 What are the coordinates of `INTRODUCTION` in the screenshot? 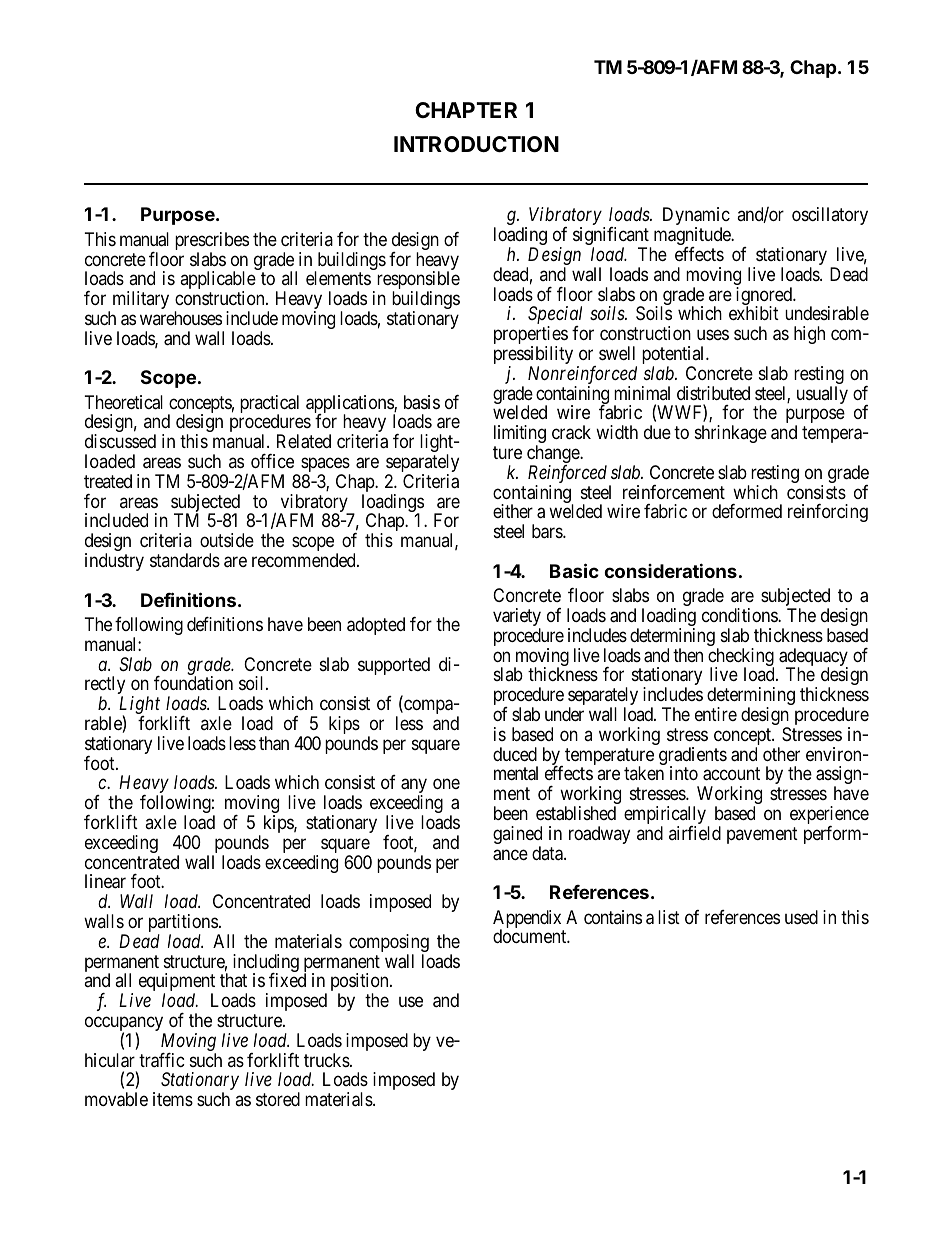 It's located at (476, 144).
